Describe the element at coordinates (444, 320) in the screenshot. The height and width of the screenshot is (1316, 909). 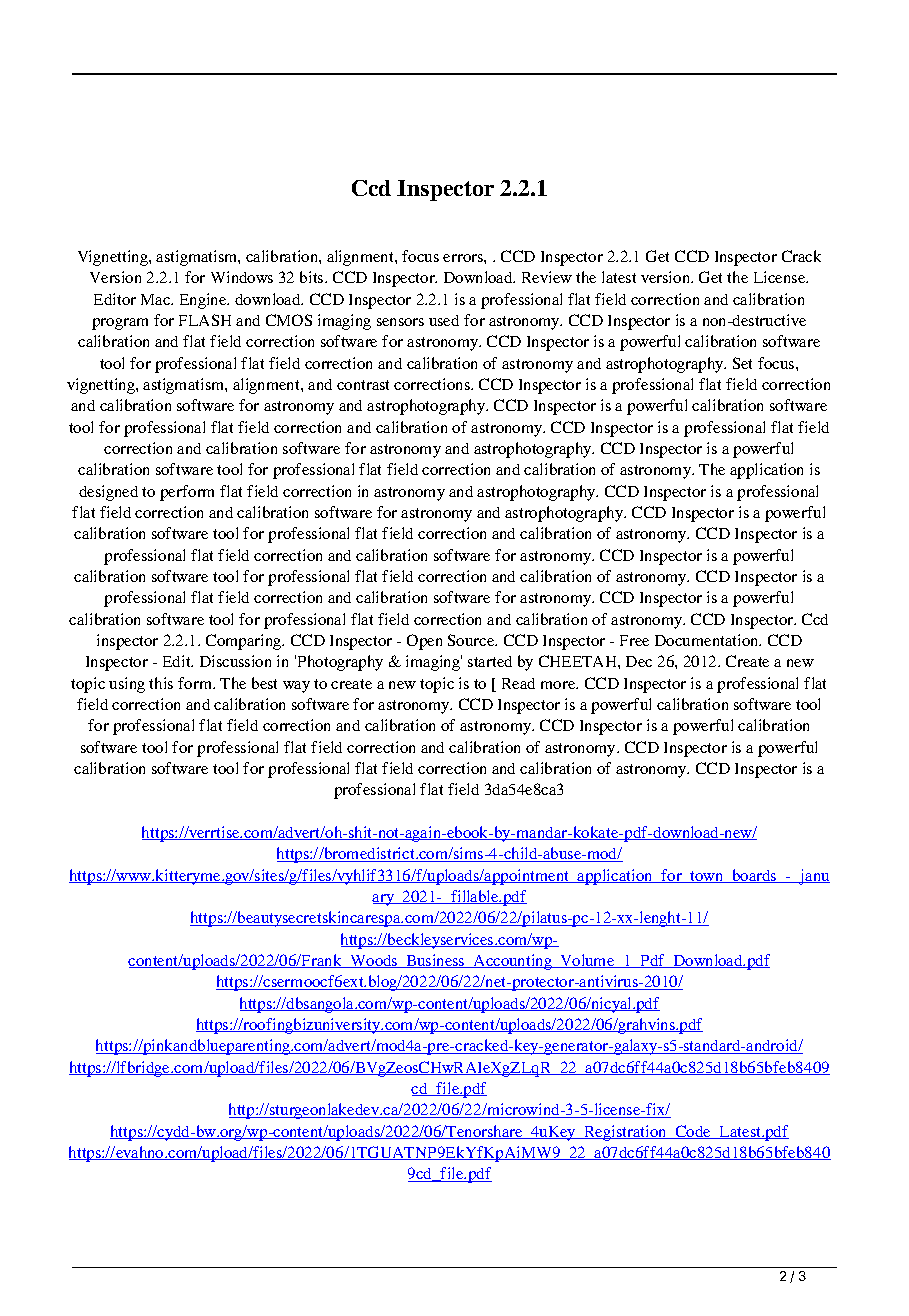
I see `used` at that location.
